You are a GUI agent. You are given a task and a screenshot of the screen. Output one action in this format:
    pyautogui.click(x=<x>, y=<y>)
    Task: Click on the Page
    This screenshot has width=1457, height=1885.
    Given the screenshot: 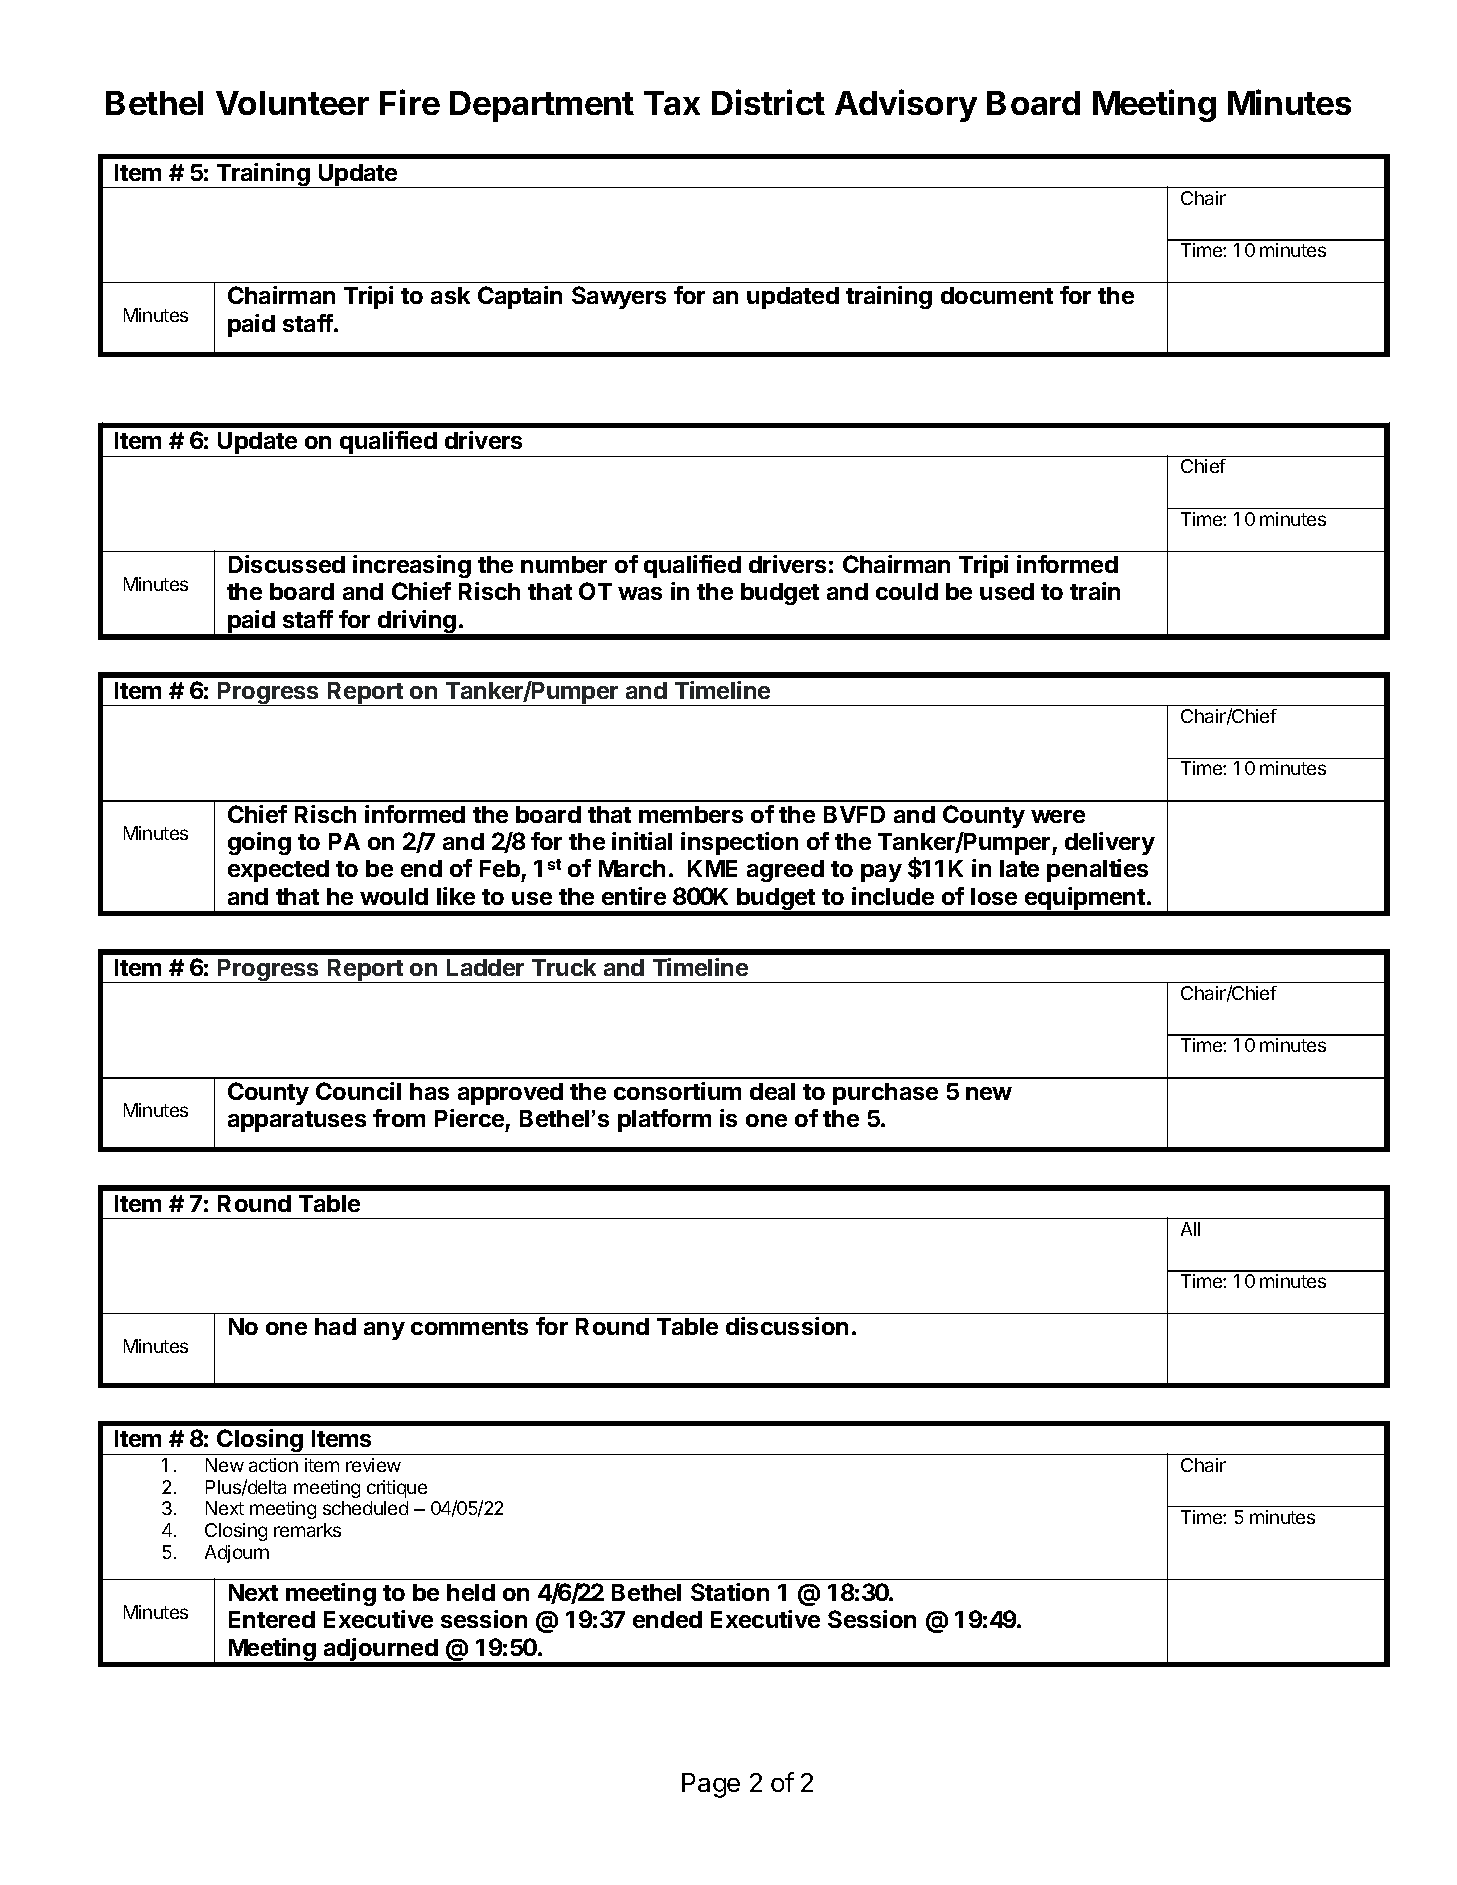 What is the action you would take?
    pyautogui.click(x=711, y=1785)
